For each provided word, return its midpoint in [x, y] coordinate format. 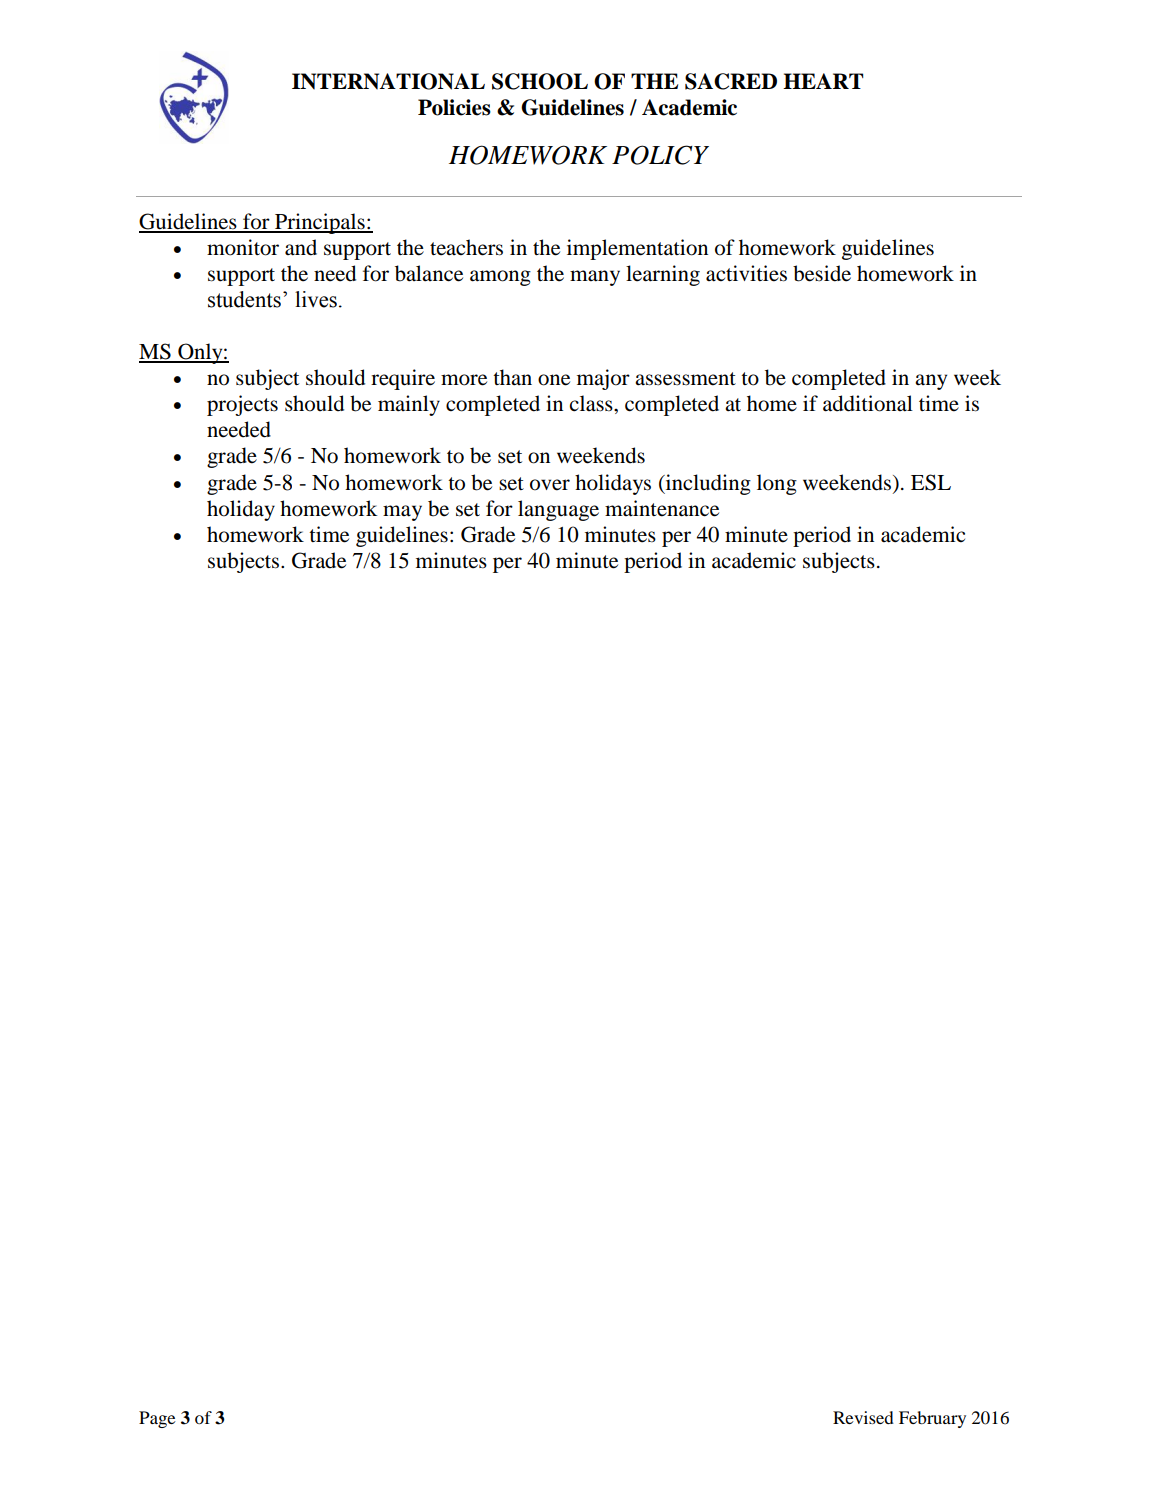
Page [157, 1419]
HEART [823, 81]
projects [242, 405]
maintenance [662, 508]
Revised [863, 1417]
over [550, 485]
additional [868, 403]
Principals [320, 223]
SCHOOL [540, 81]
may [402, 513]
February [932, 1419]
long [777, 484]
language [558, 510]
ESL [931, 482]
